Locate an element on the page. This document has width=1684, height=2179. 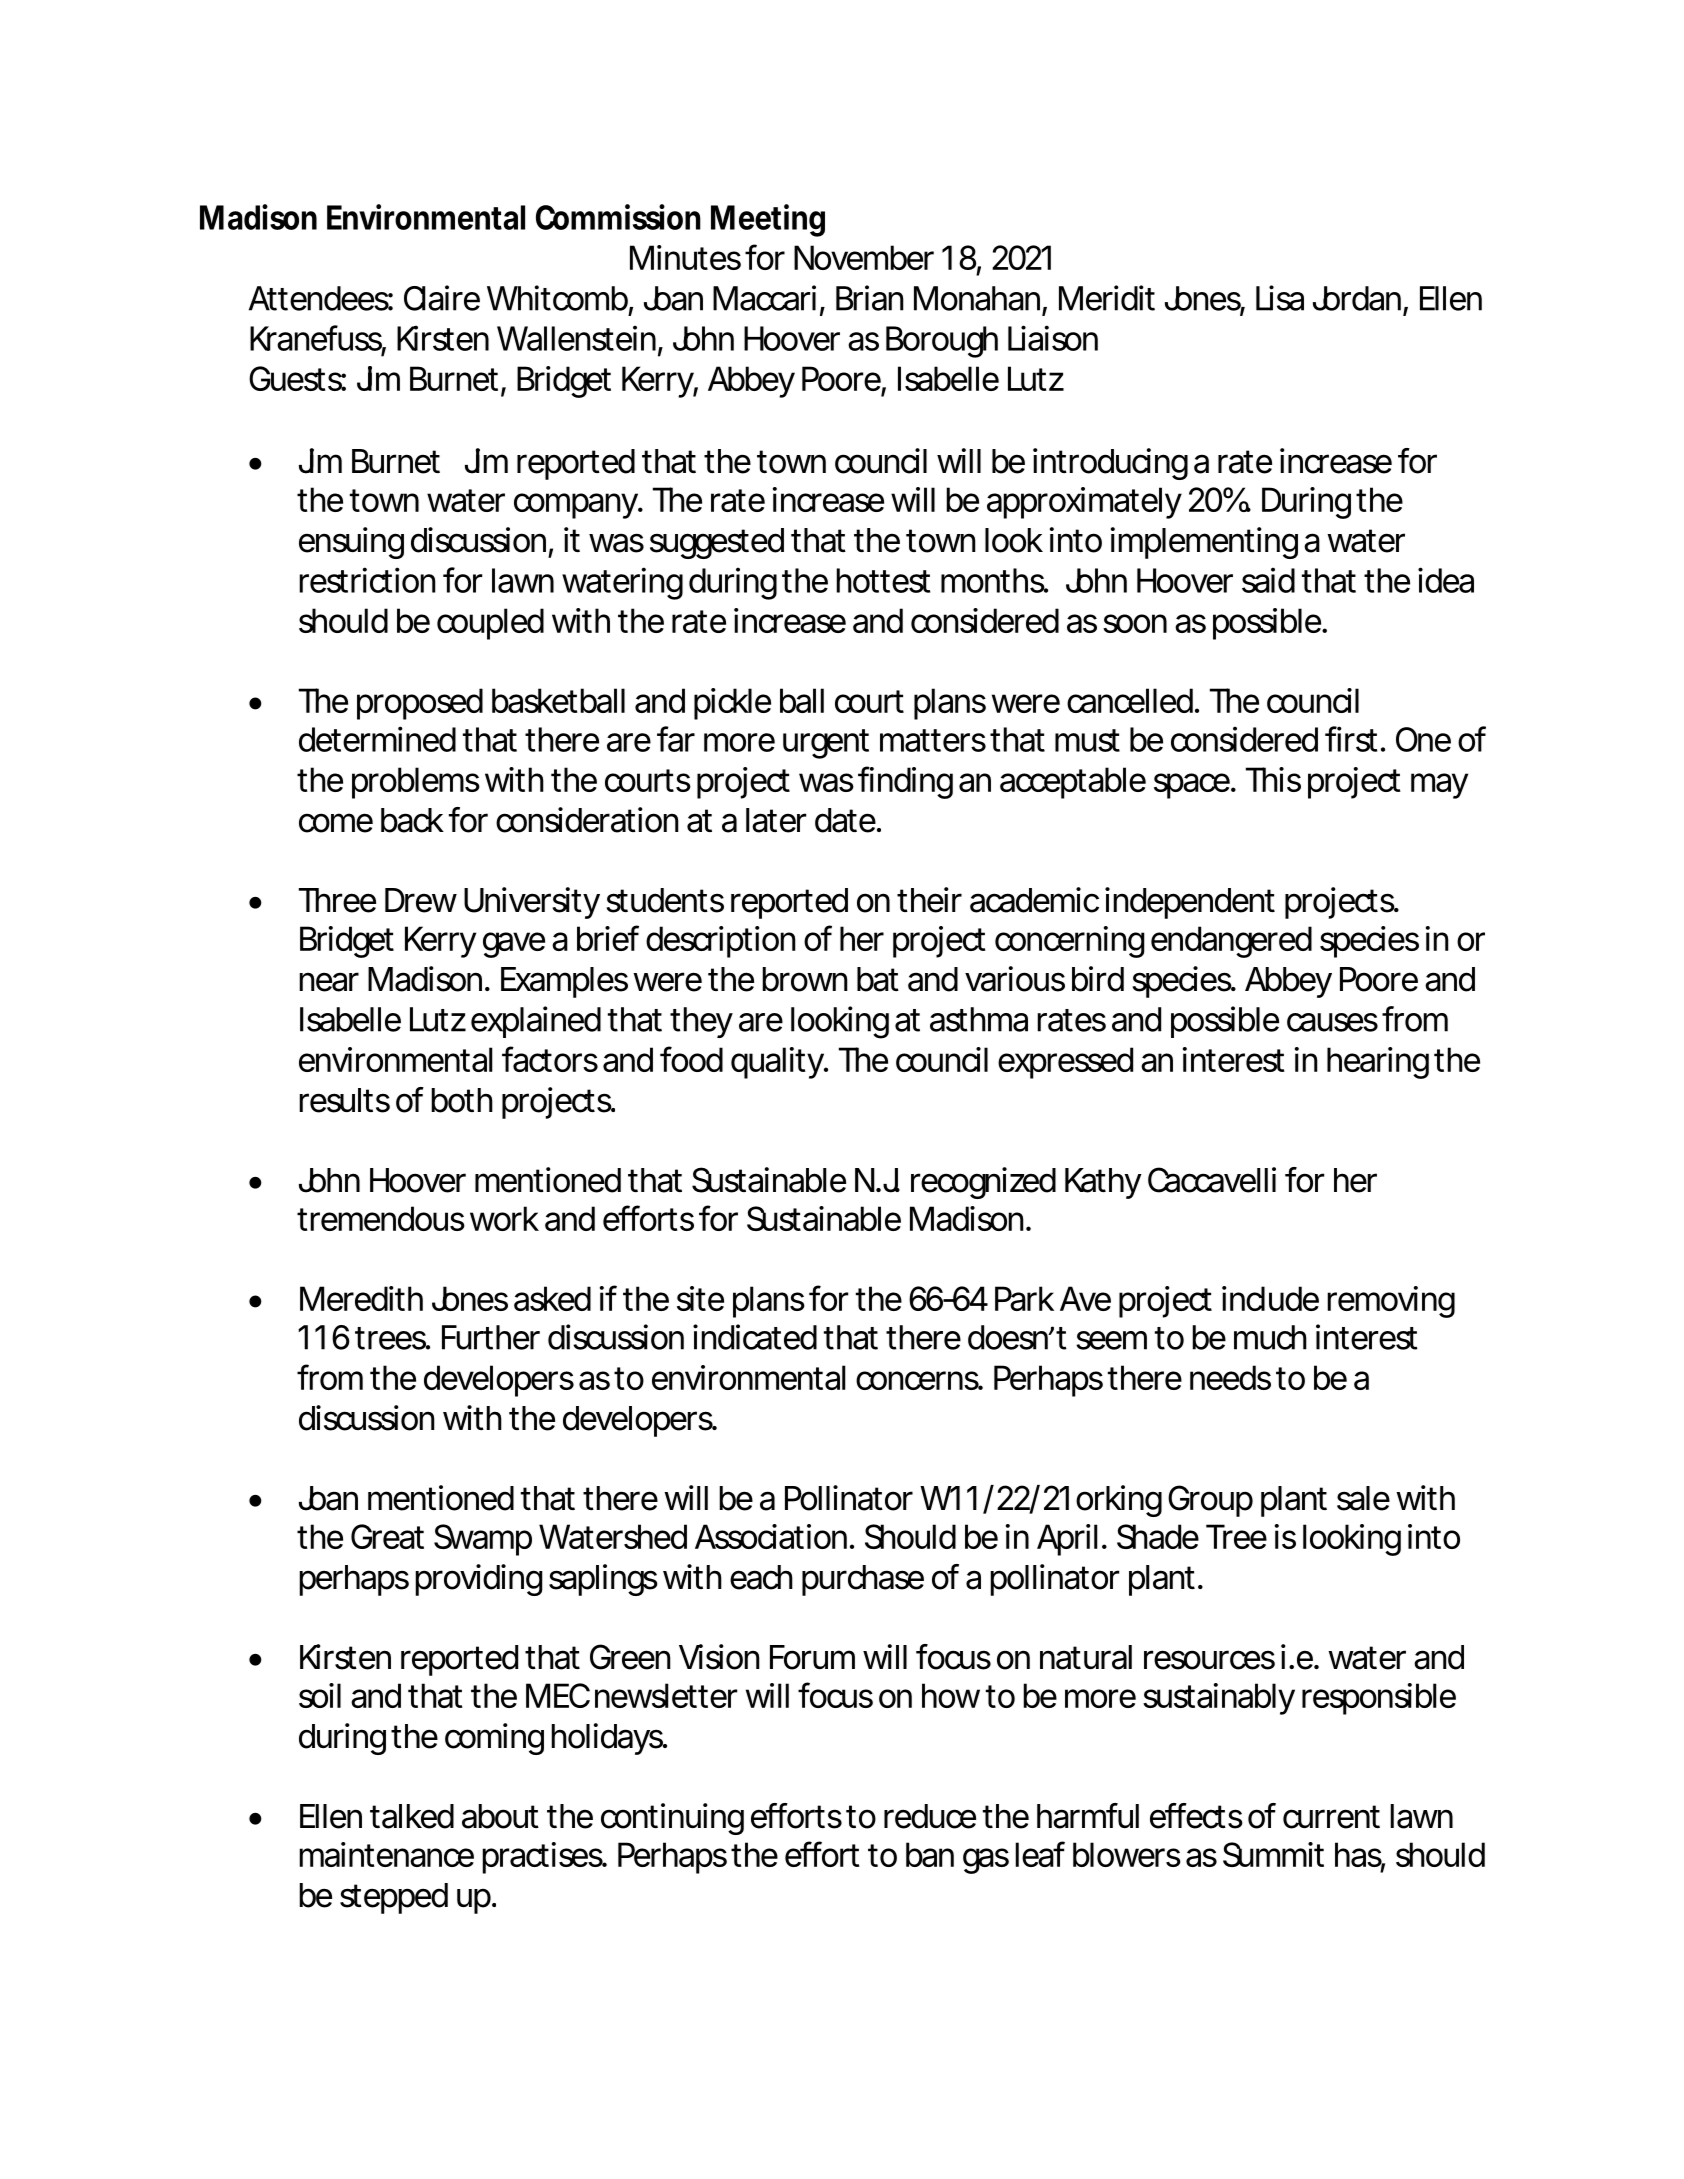
ban is located at coordinates (930, 1854).
